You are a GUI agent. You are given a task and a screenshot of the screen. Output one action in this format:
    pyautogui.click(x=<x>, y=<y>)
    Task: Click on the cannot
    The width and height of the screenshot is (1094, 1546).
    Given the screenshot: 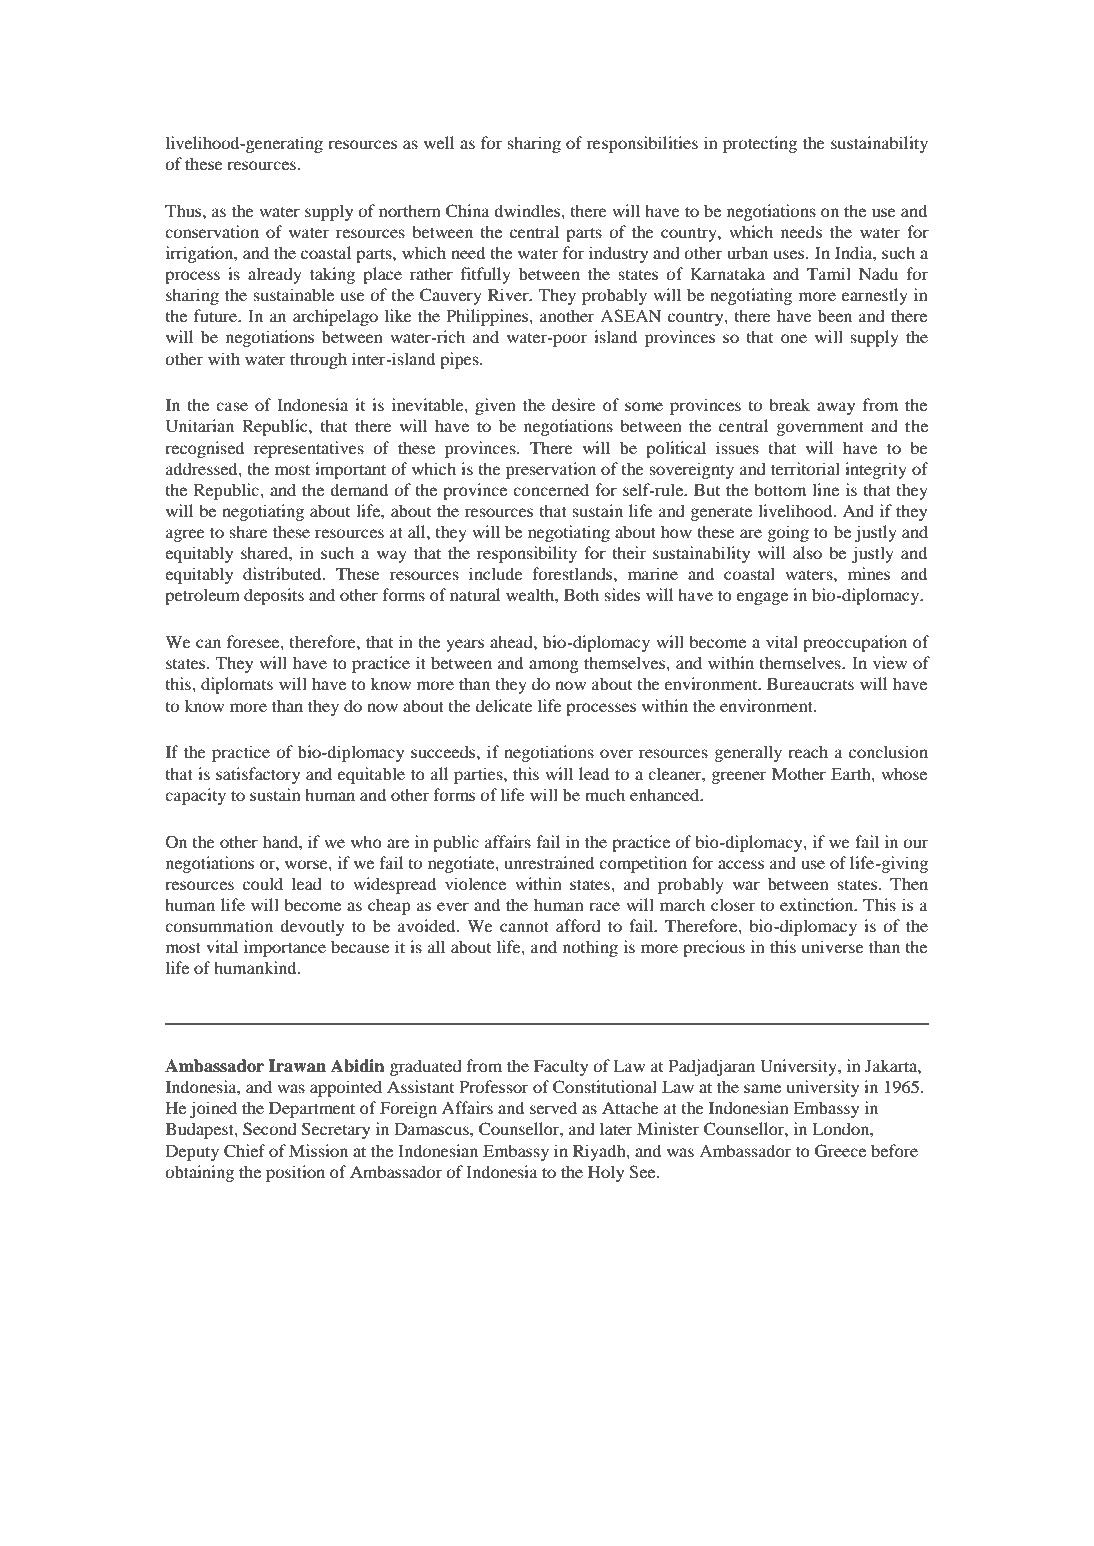 What is the action you would take?
    pyautogui.click(x=524, y=927)
